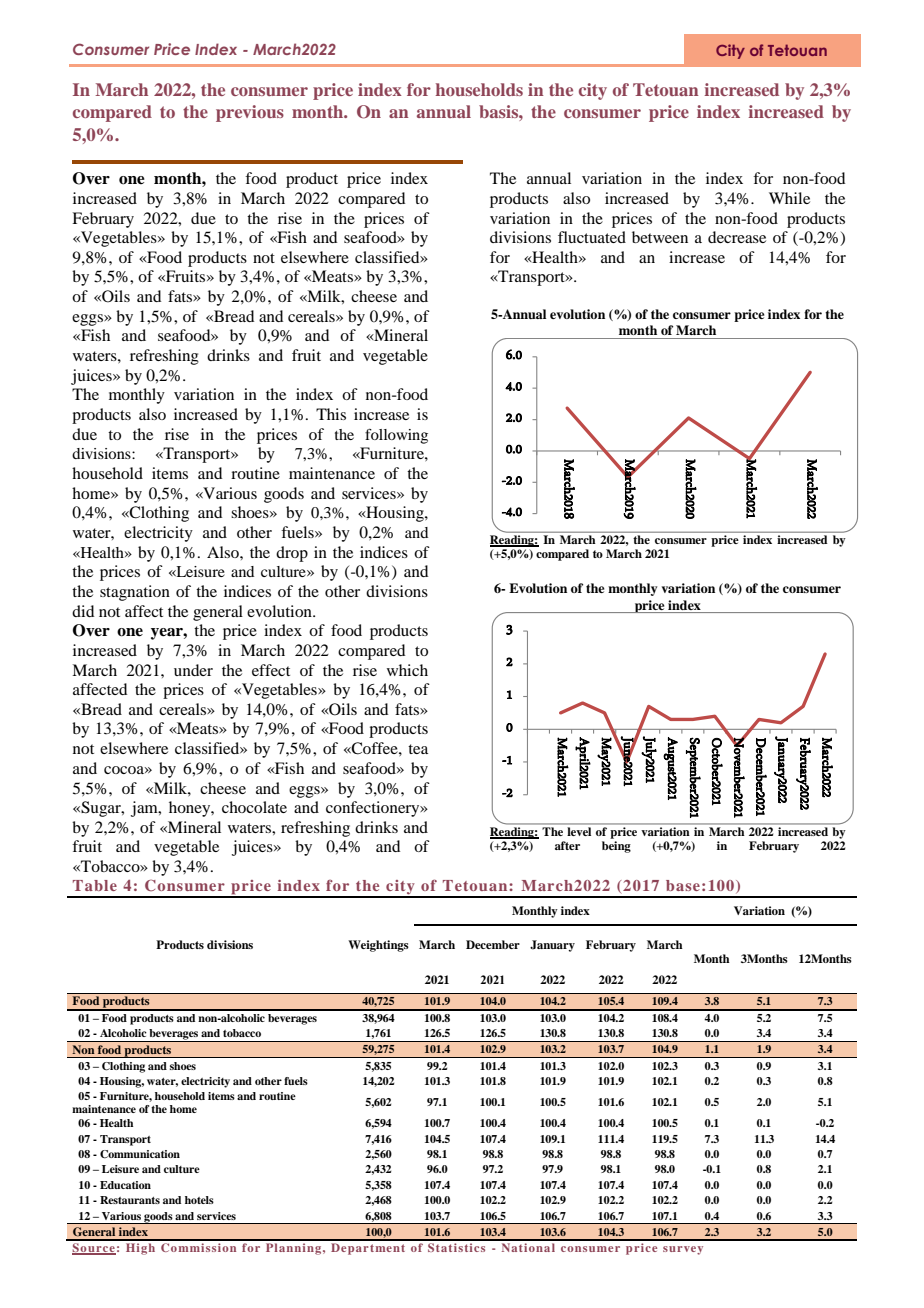  I want to click on While, so click(789, 198).
